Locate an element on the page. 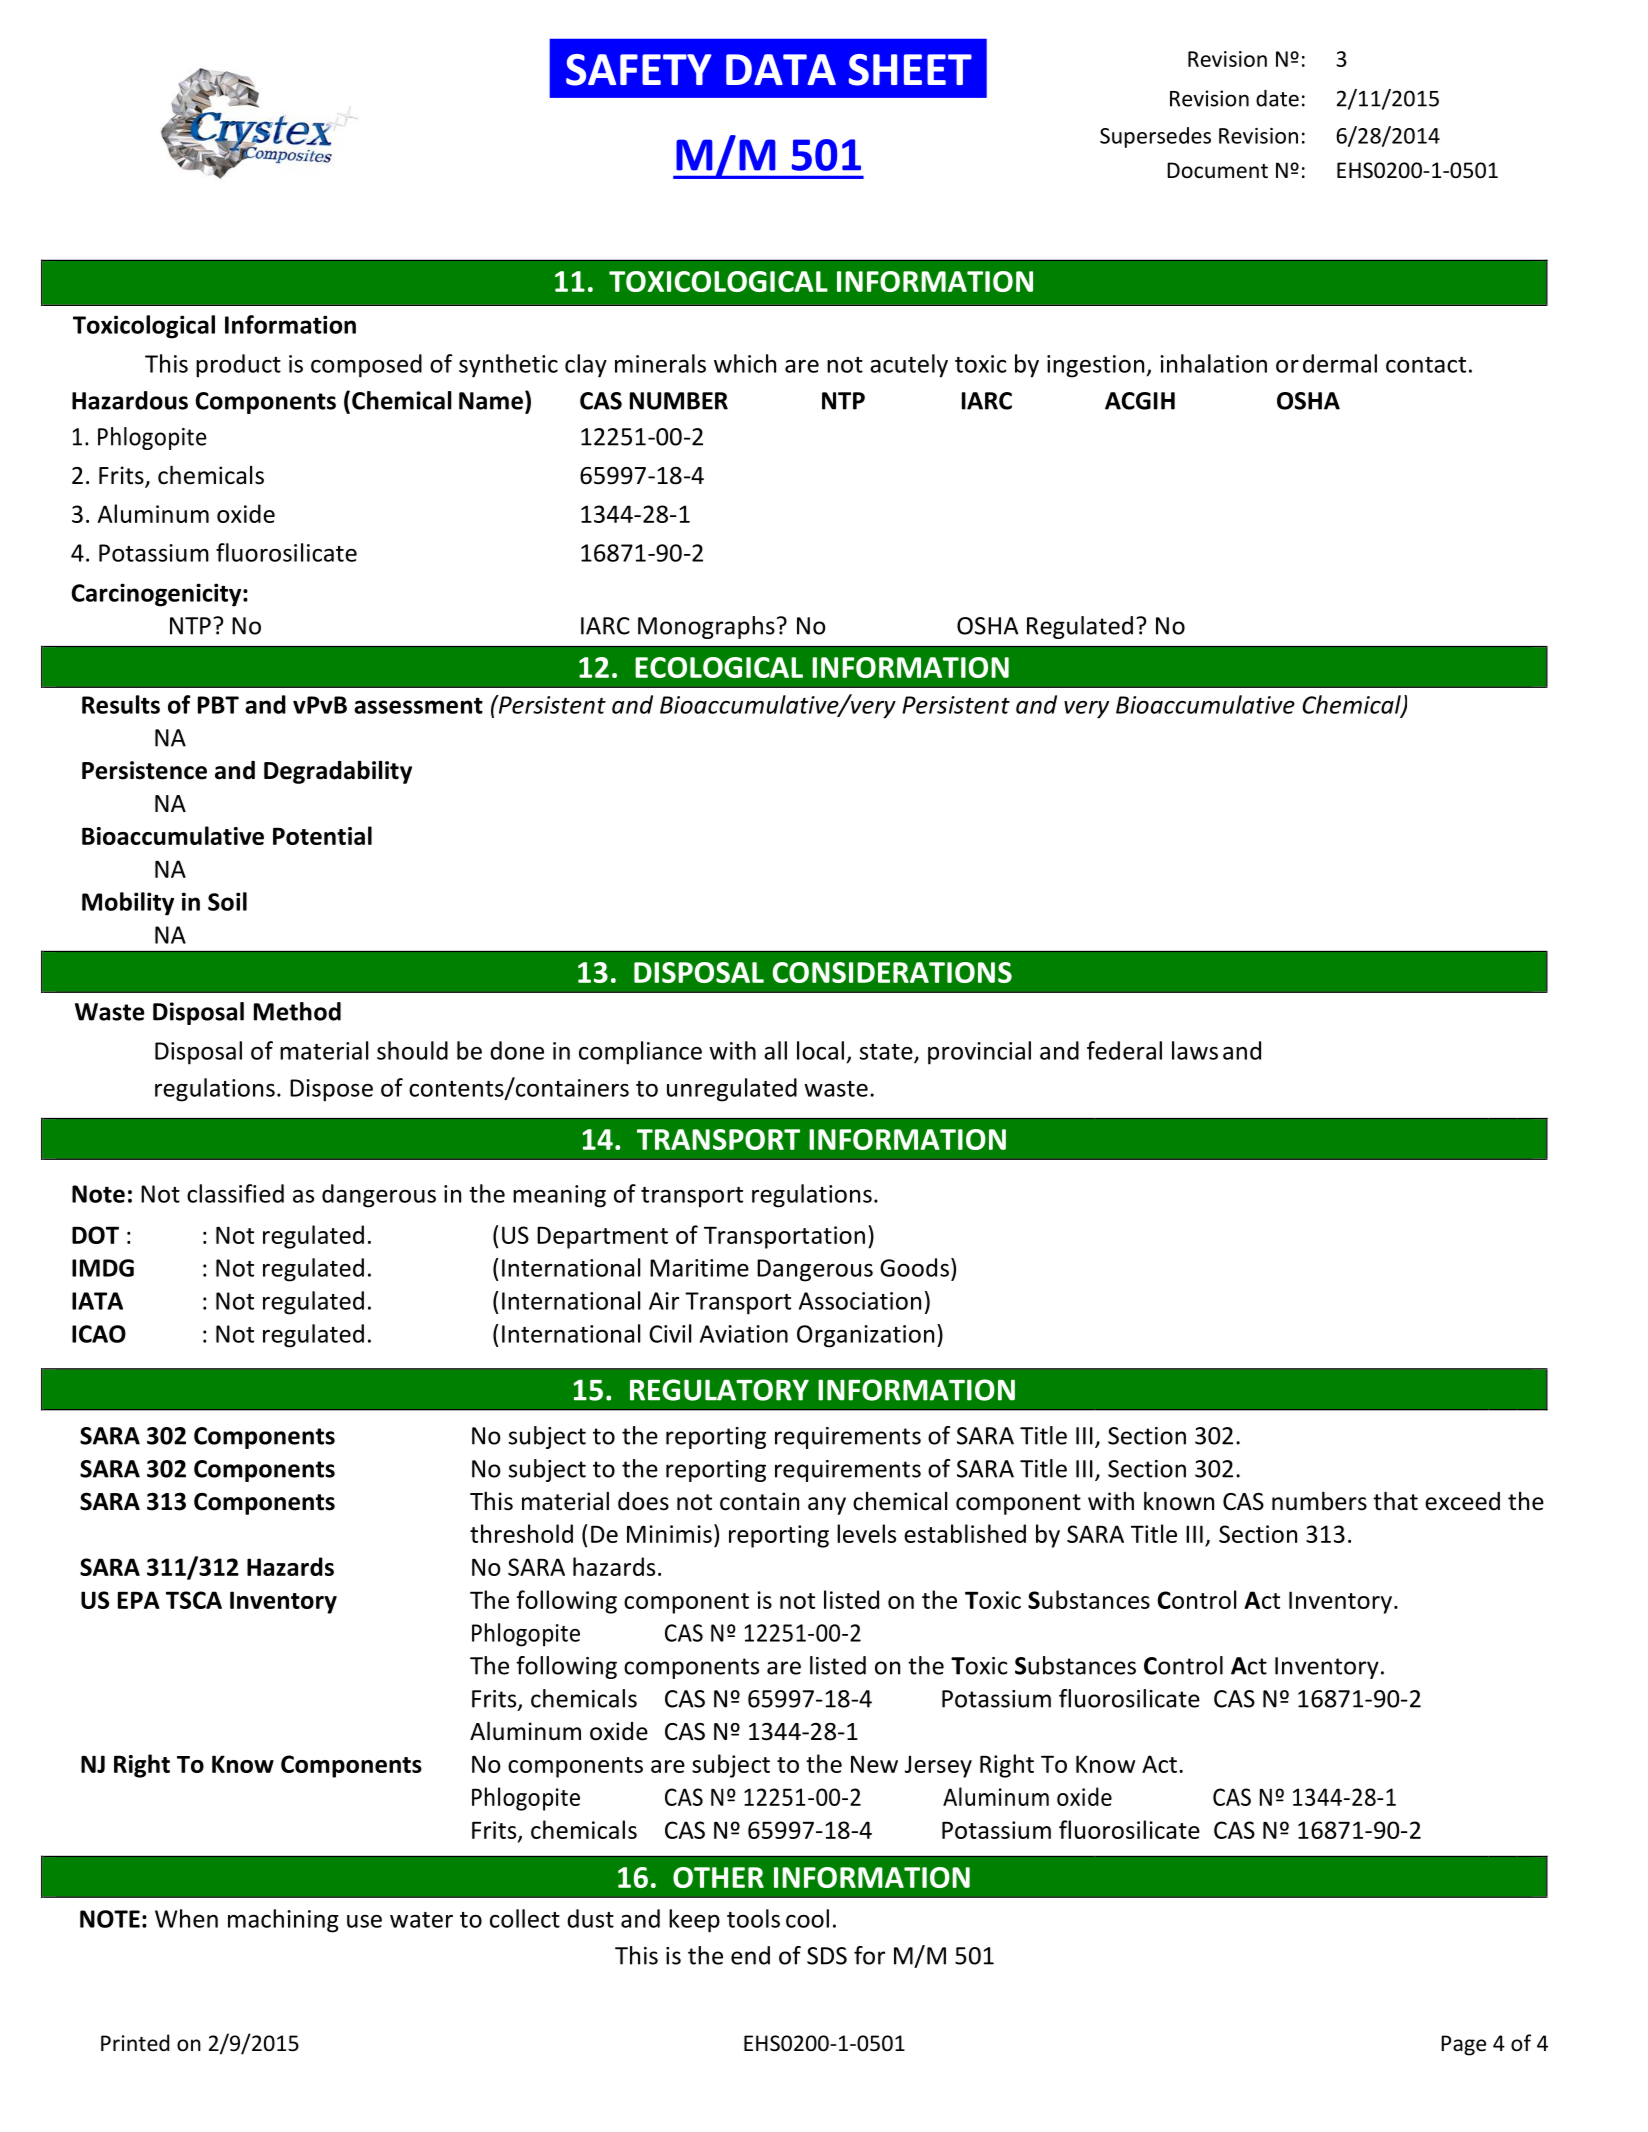 This image has width=1648, height=2132. federal is located at coordinates (1124, 1050).
